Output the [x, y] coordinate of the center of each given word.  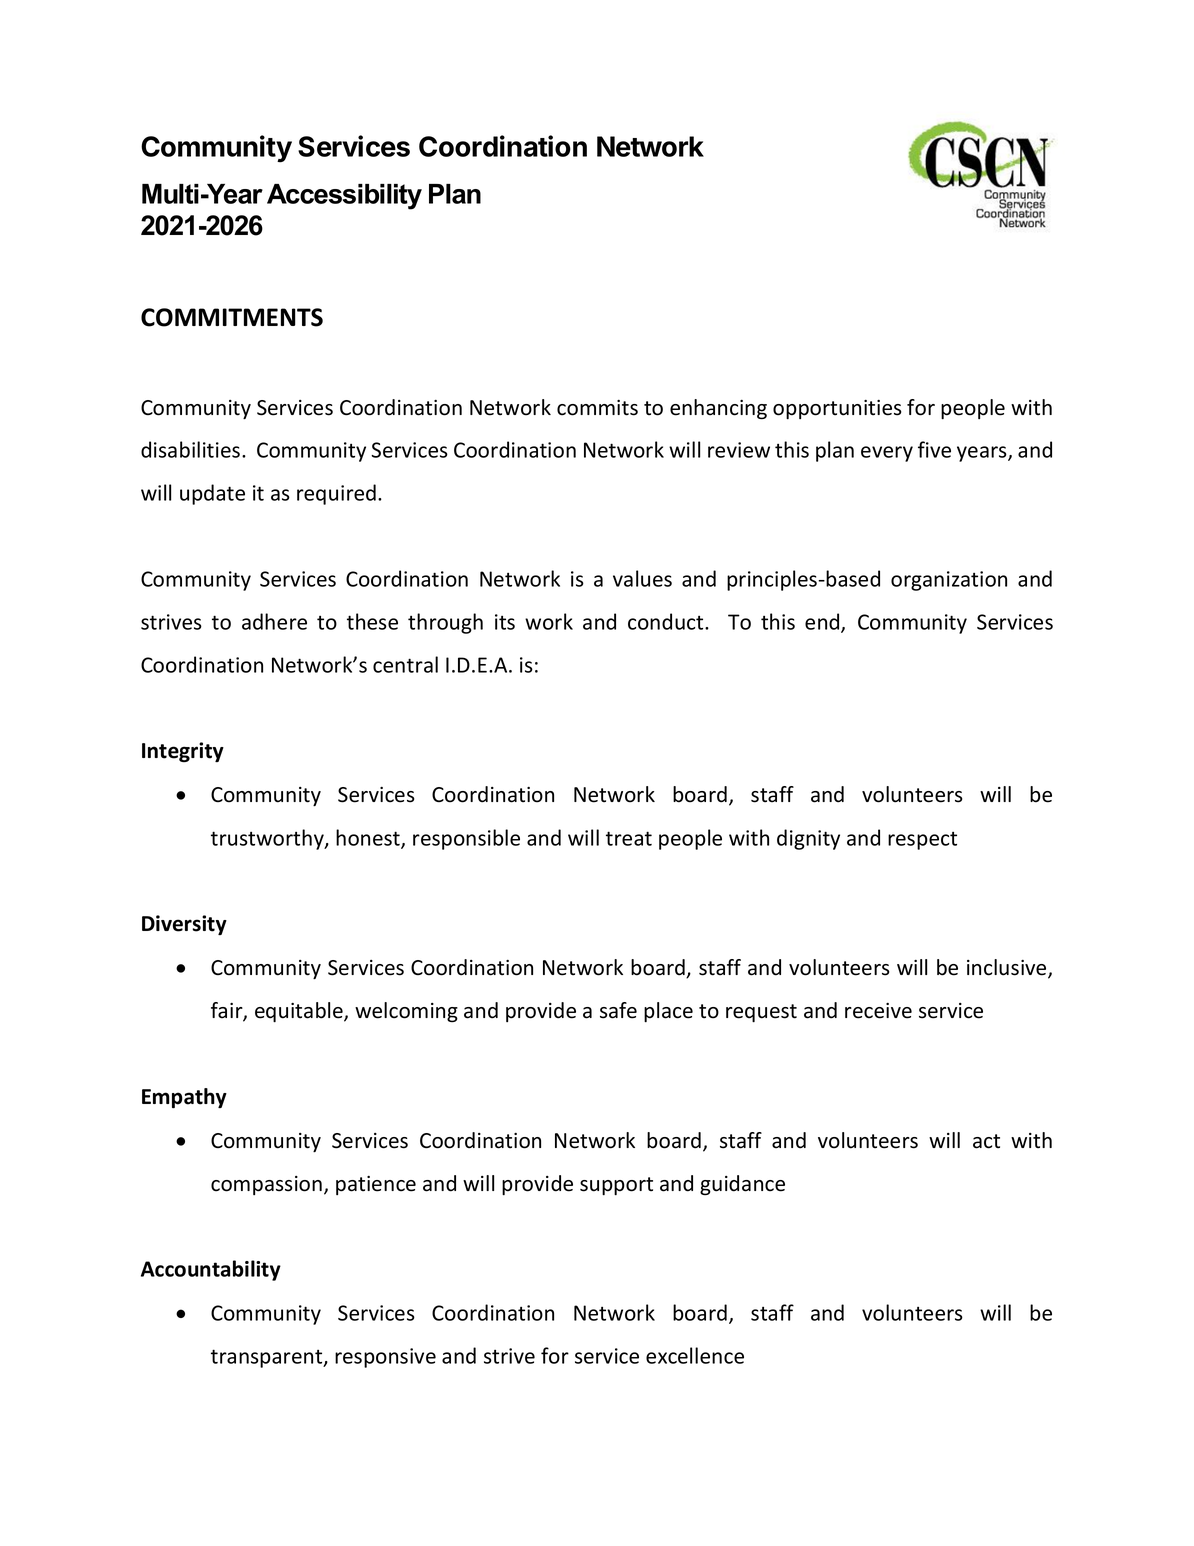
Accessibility [344, 197]
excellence [695, 1355]
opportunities [837, 409]
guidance [742, 1185]
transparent [268, 1358]
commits [597, 408]
